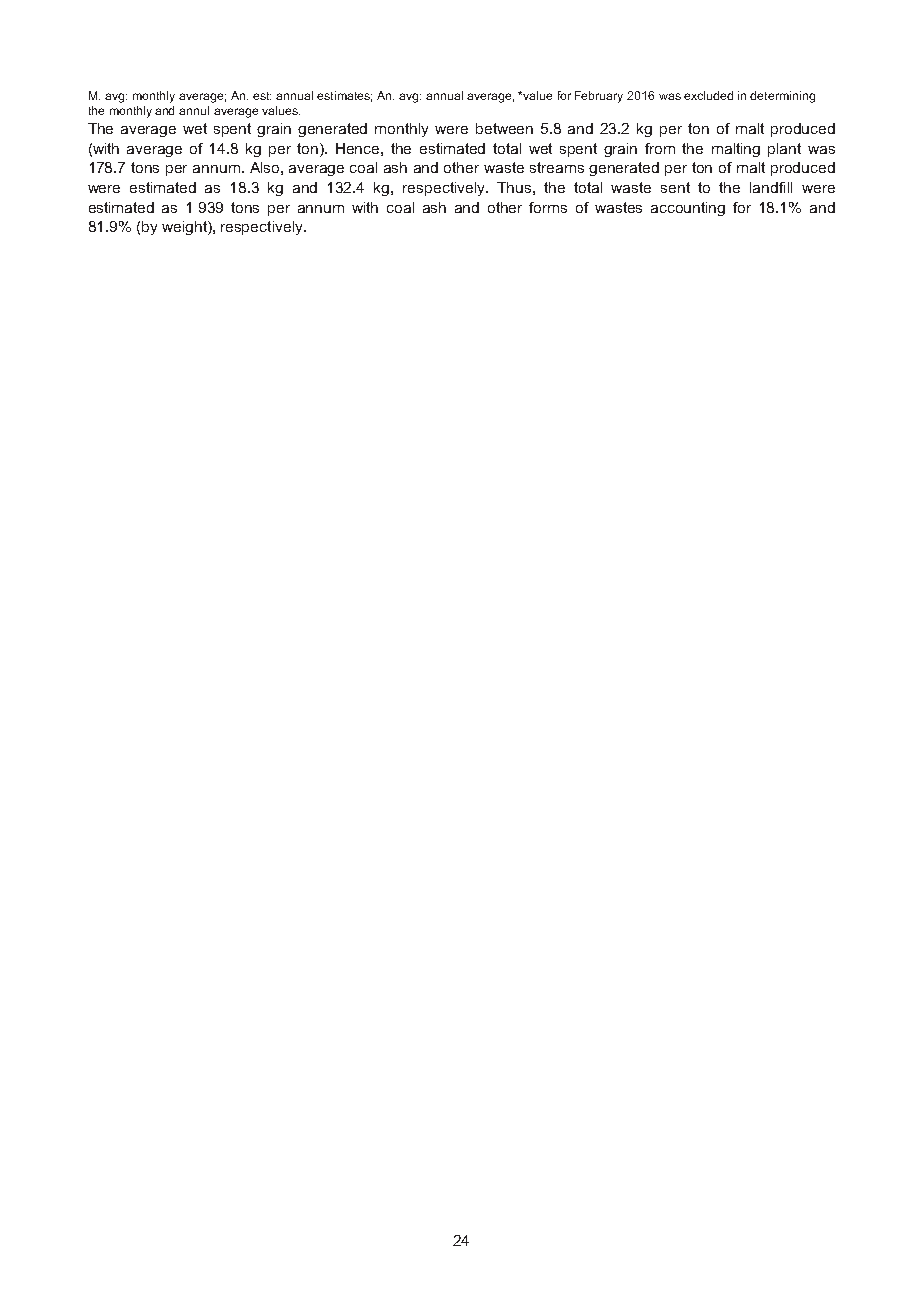 Image resolution: width=924 pixels, height=1308 pixels. I want to click on from, so click(660, 148).
